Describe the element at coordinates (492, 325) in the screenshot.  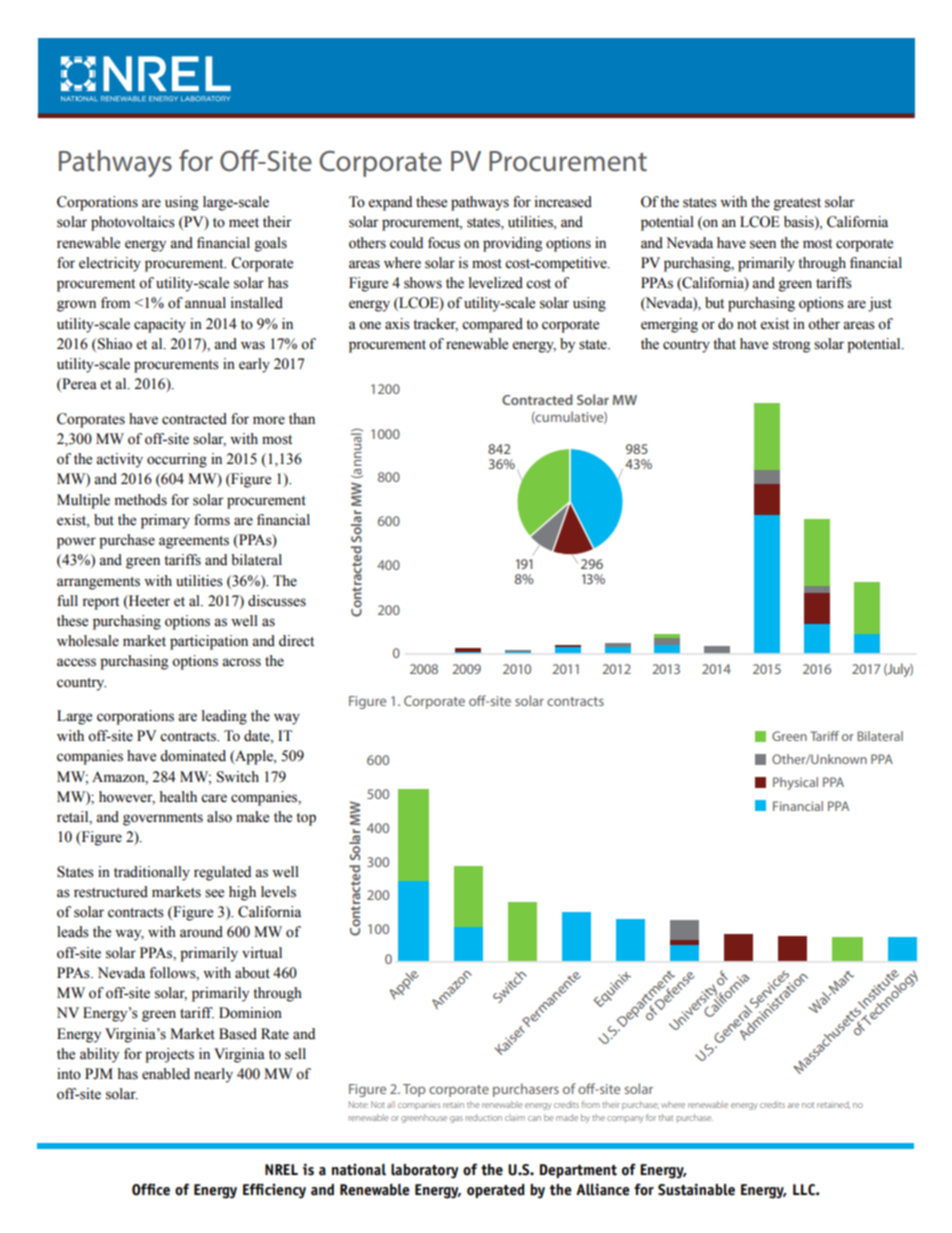
I see `compared` at that location.
